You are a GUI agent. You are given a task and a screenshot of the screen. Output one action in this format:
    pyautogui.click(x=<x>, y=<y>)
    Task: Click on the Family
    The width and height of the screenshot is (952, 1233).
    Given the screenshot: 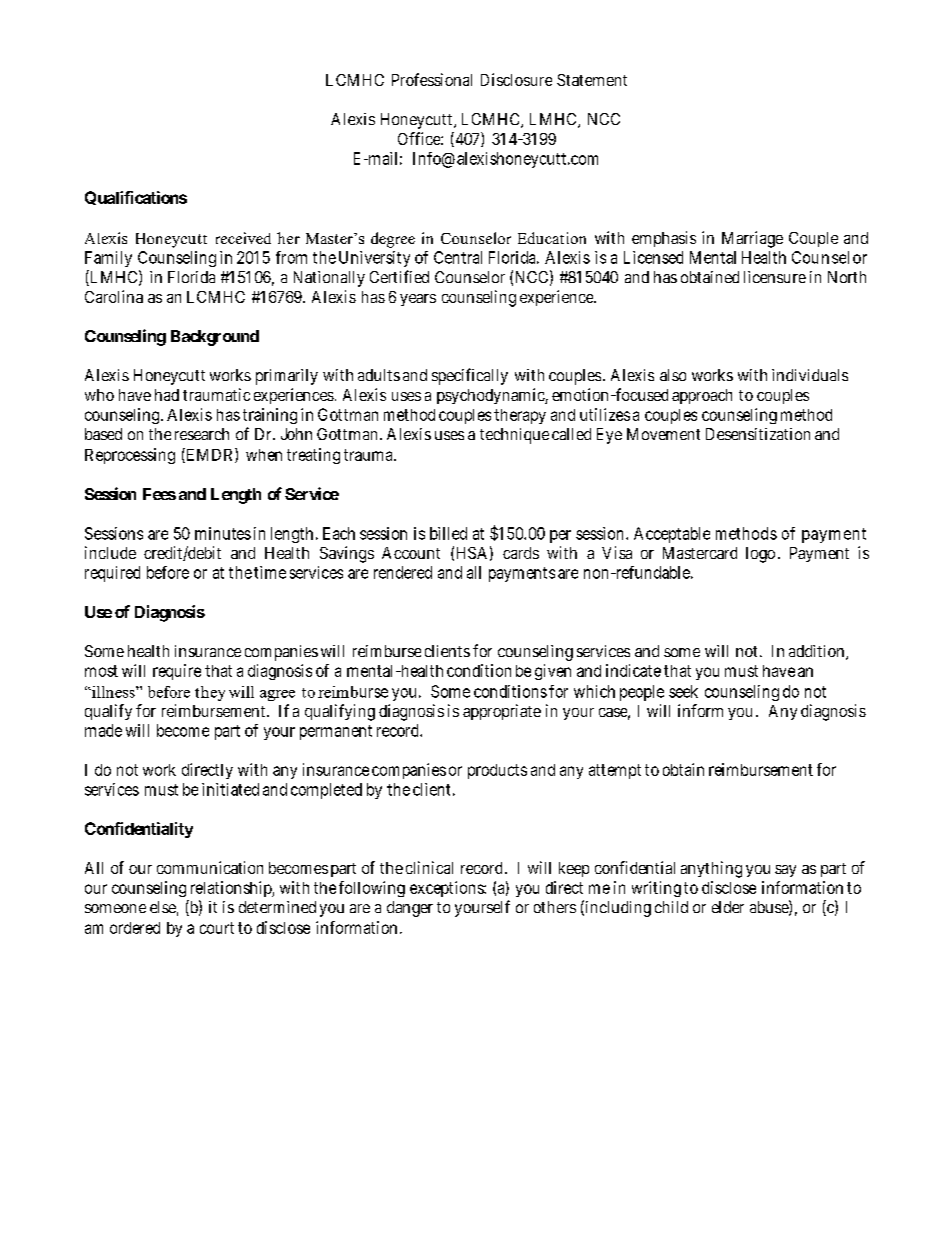 What is the action you would take?
    pyautogui.click(x=108, y=259)
